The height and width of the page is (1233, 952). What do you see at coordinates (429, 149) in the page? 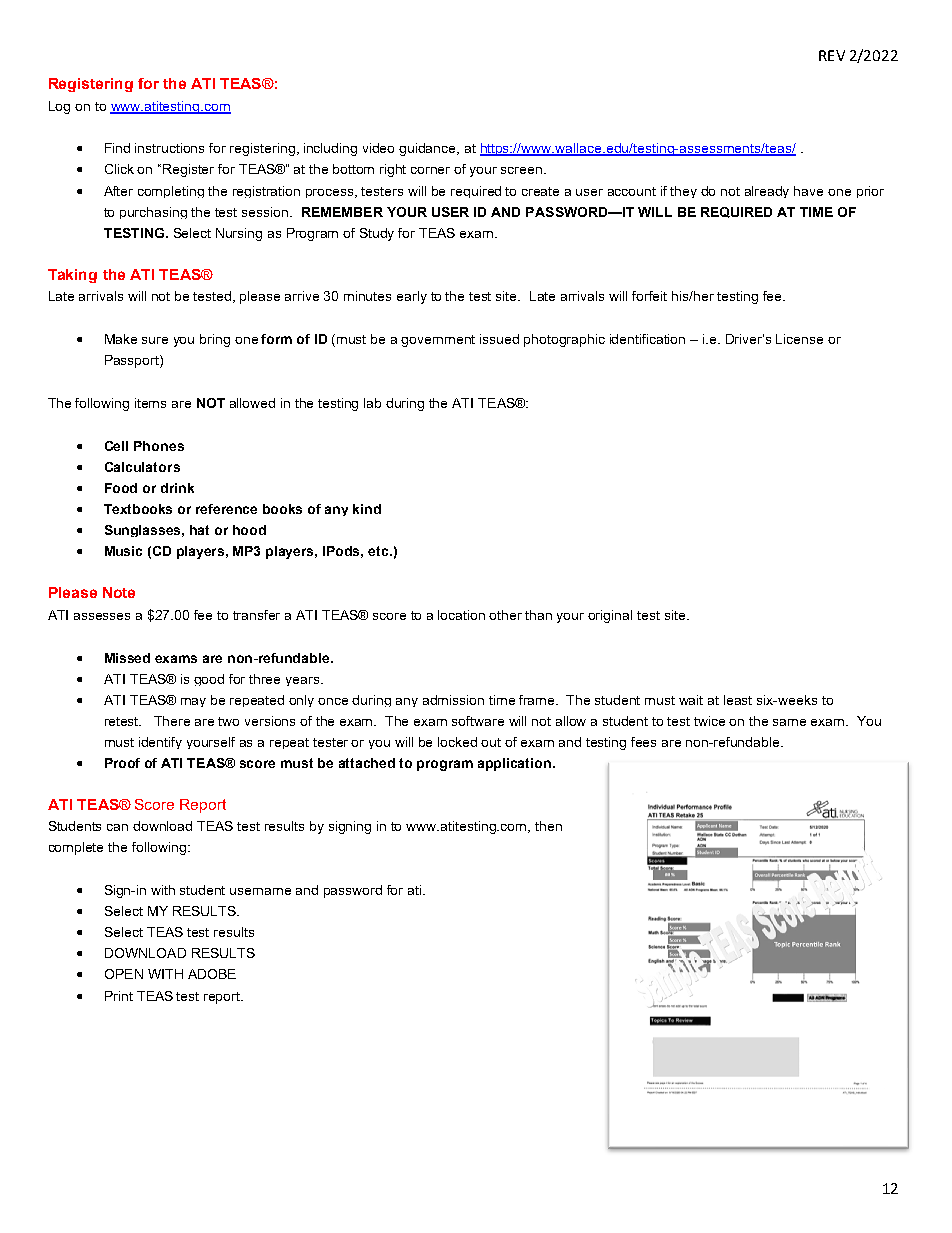
I see `guidance` at bounding box center [429, 149].
